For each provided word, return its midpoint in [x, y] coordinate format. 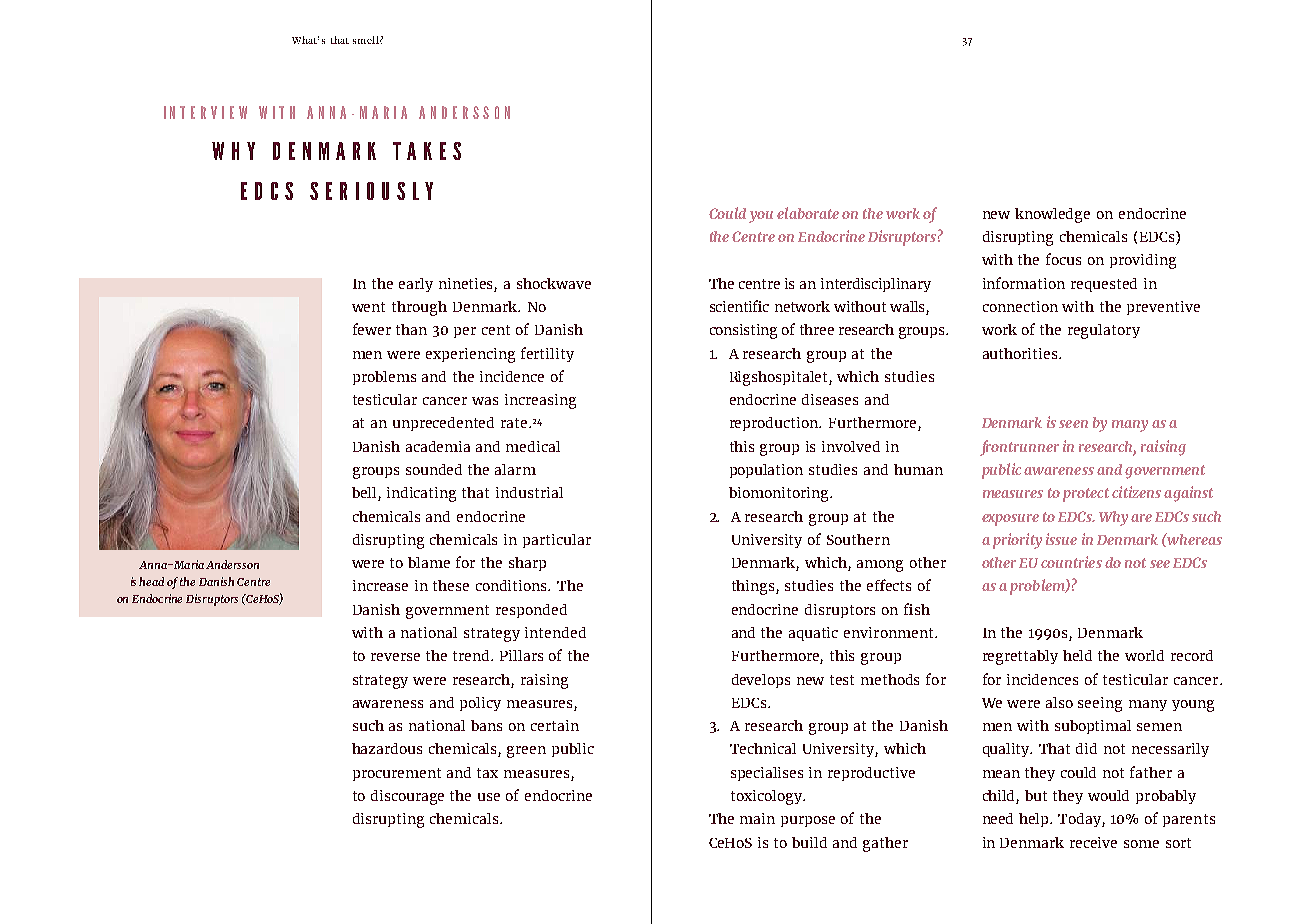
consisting [743, 331]
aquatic [813, 634]
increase [380, 585]
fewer [372, 329]
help [1035, 820]
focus [1063, 259]
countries [1071, 562]
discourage [407, 797]
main [757, 818]
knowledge [1052, 215]
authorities [1021, 353]
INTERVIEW [205, 112]
